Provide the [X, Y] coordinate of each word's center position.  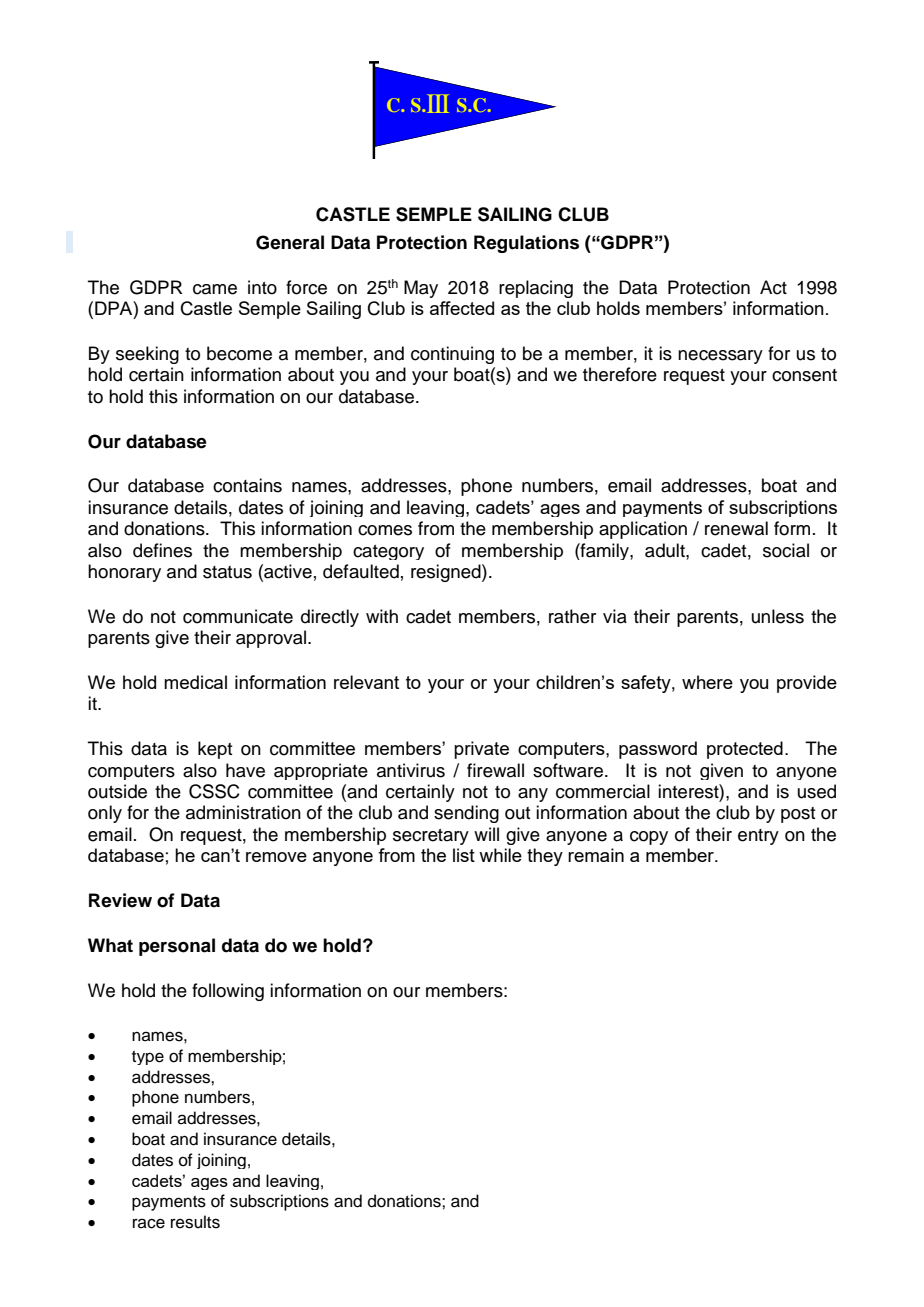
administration [243, 812]
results [195, 1222]
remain [596, 855]
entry [758, 837]
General [290, 242]
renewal [736, 528]
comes [385, 530]
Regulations [526, 244]
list [464, 855]
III [438, 103]
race [149, 1223]
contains [247, 485]
